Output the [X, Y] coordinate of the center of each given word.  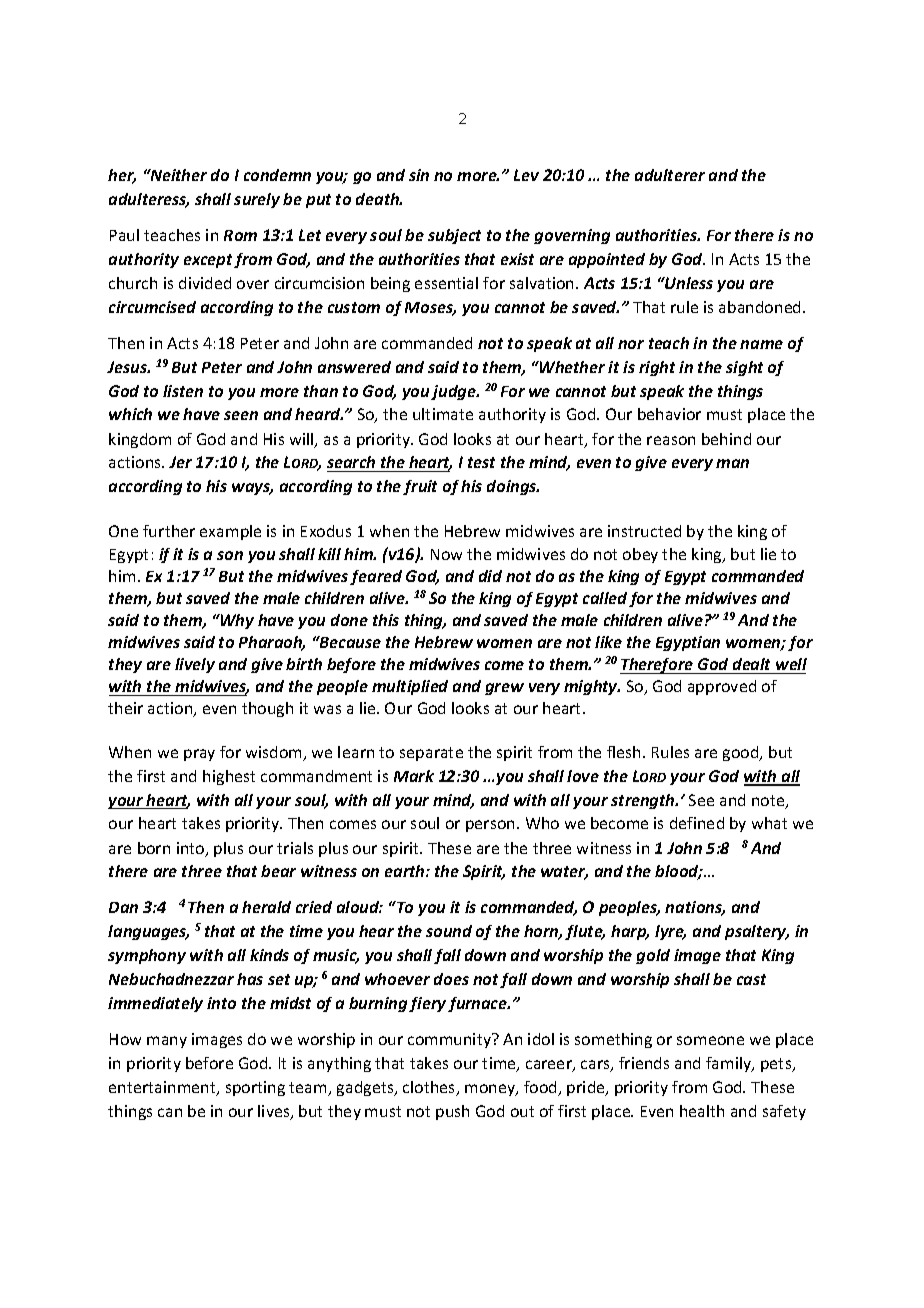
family [730, 1064]
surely [257, 200]
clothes [430, 1088]
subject [454, 236]
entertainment [163, 1088]
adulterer [670, 175]
